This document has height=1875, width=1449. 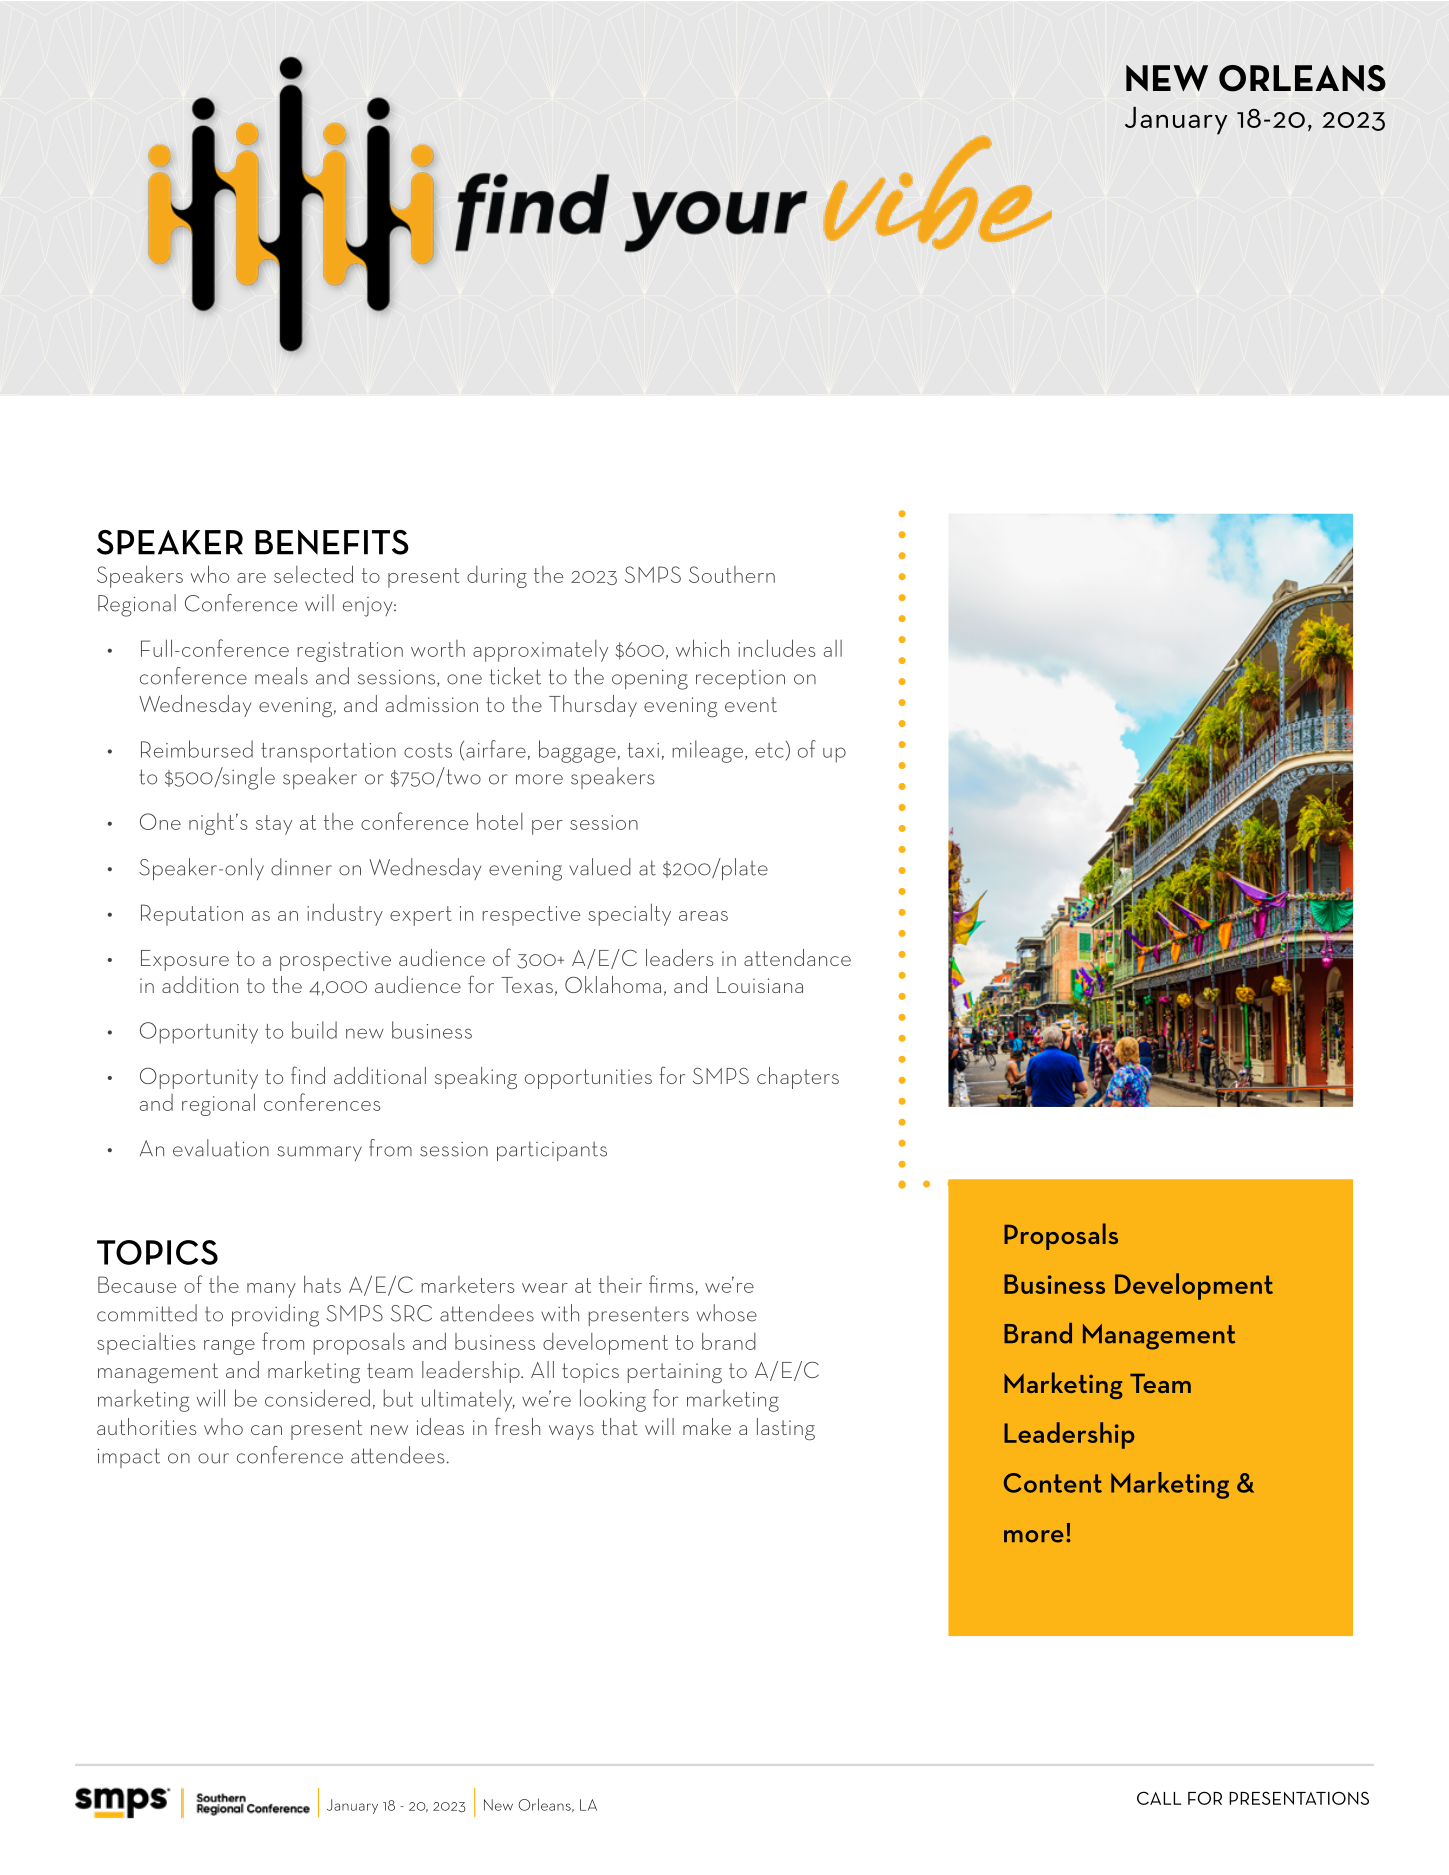 I want to click on chapters, so click(x=798, y=1078).
